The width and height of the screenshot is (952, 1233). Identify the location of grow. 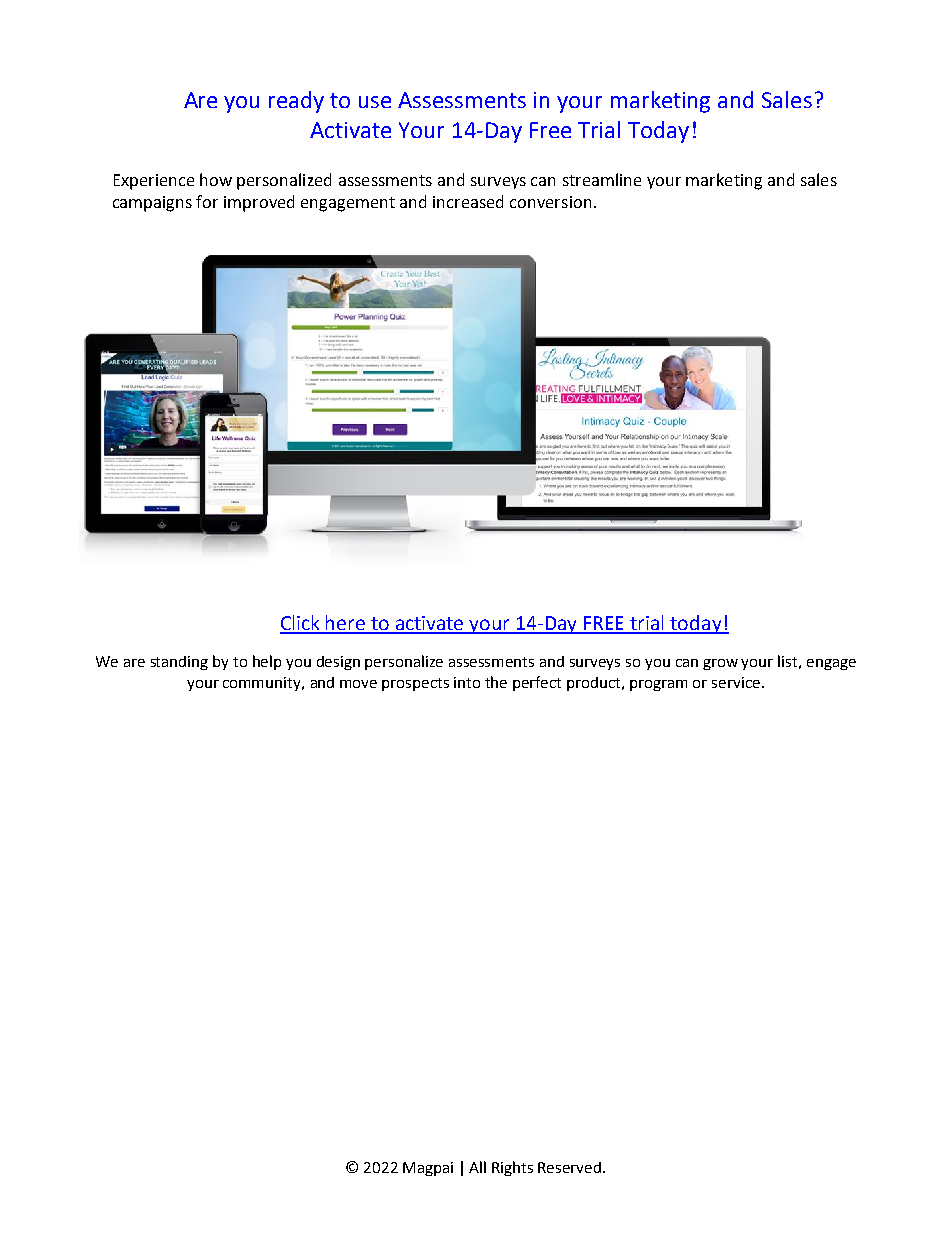
(720, 664).
